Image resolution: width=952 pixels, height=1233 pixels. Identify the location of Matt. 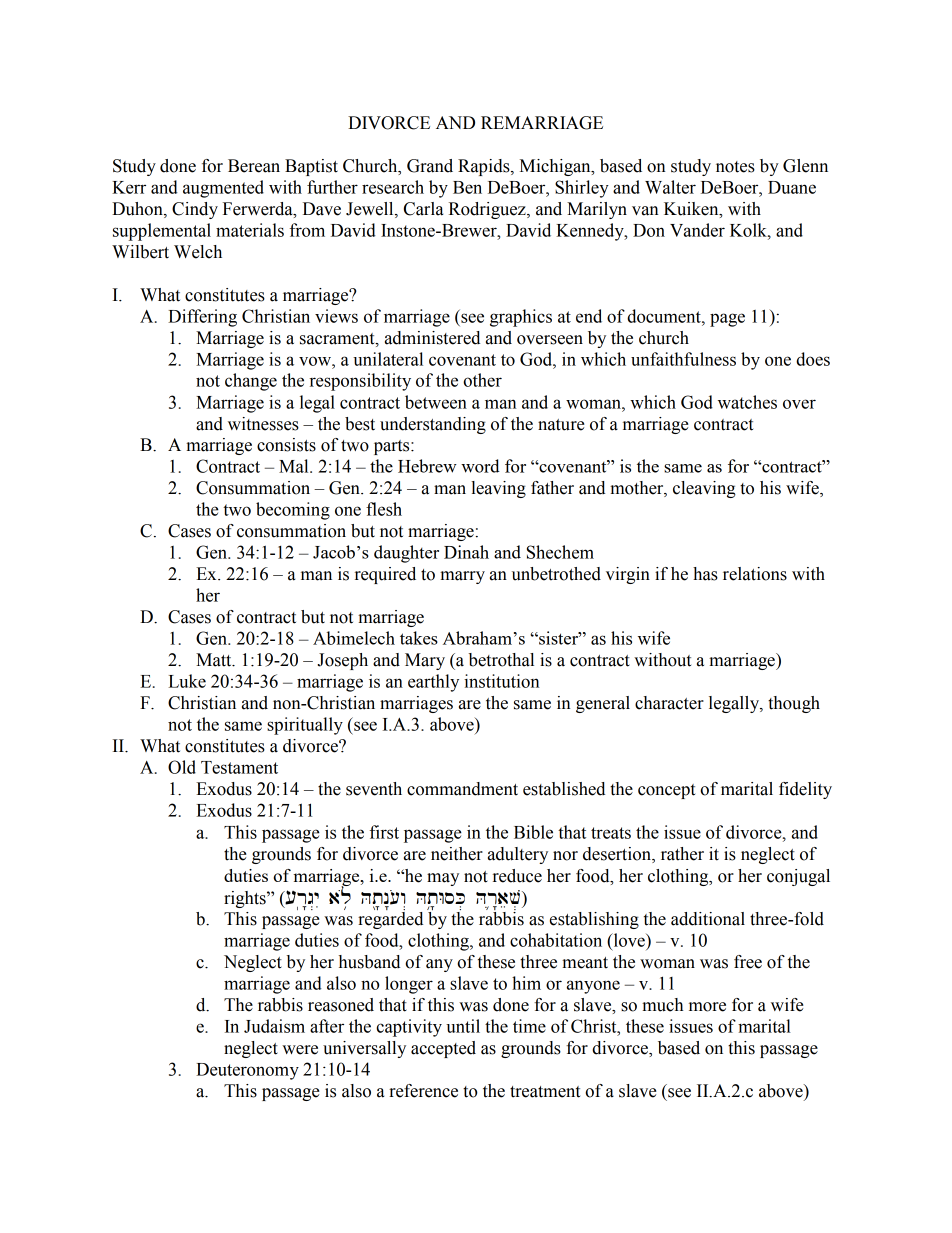
(215, 660).
